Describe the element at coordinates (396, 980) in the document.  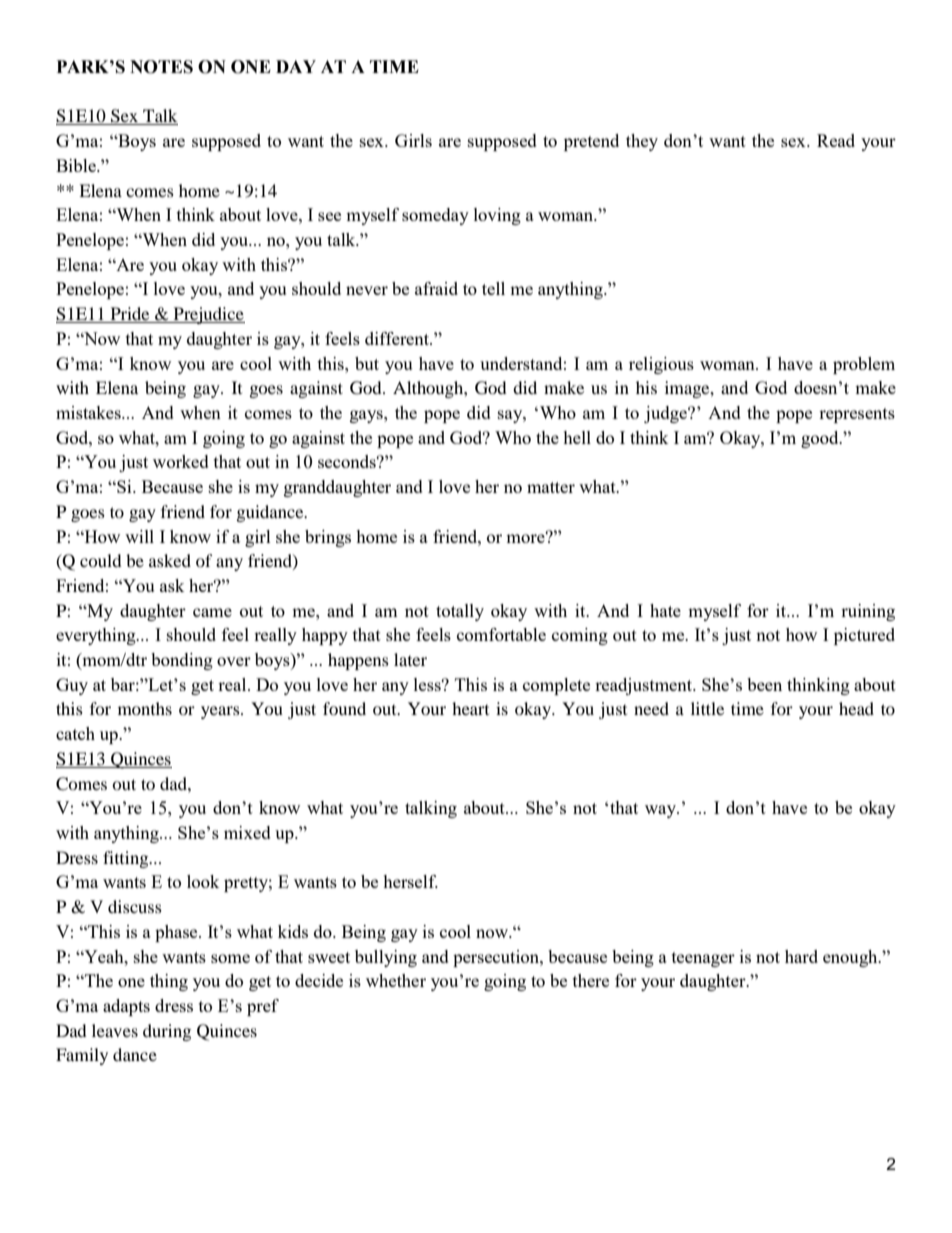
I see `whether` at that location.
